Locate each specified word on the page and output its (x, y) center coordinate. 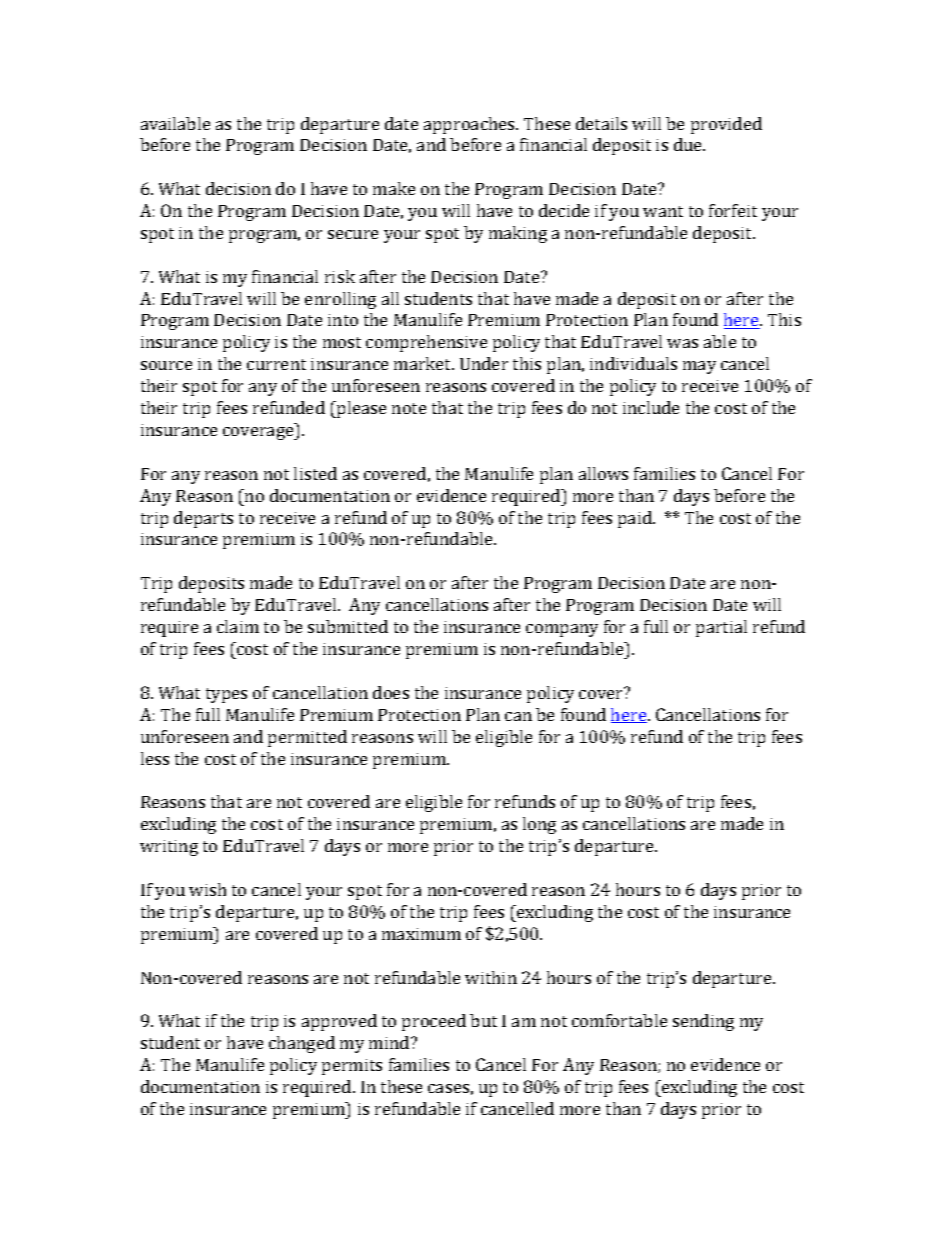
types (226, 695)
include (651, 407)
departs (203, 519)
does (391, 692)
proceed (434, 1022)
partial (721, 628)
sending (703, 1022)
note (409, 408)
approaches (470, 125)
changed (302, 1044)
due (689, 144)
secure (353, 234)
